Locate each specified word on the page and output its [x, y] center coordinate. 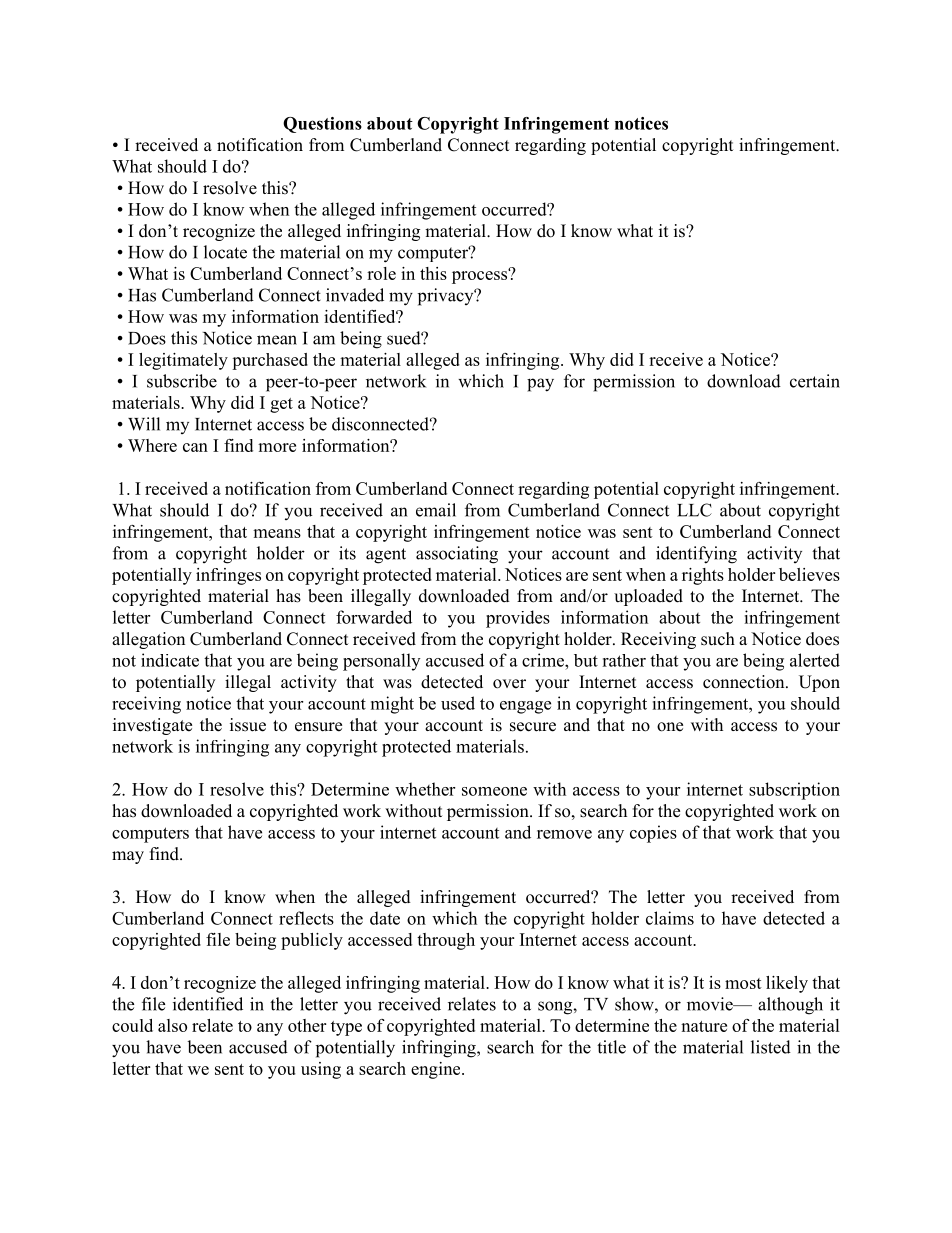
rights [703, 576]
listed [771, 1047]
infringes [228, 576]
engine [437, 1070]
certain [815, 381]
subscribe [182, 381]
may [128, 857]
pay [540, 385]
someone [494, 791]
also [172, 1025]
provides [518, 619]
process [481, 276]
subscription [794, 791]
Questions [322, 125]
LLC [694, 510]
